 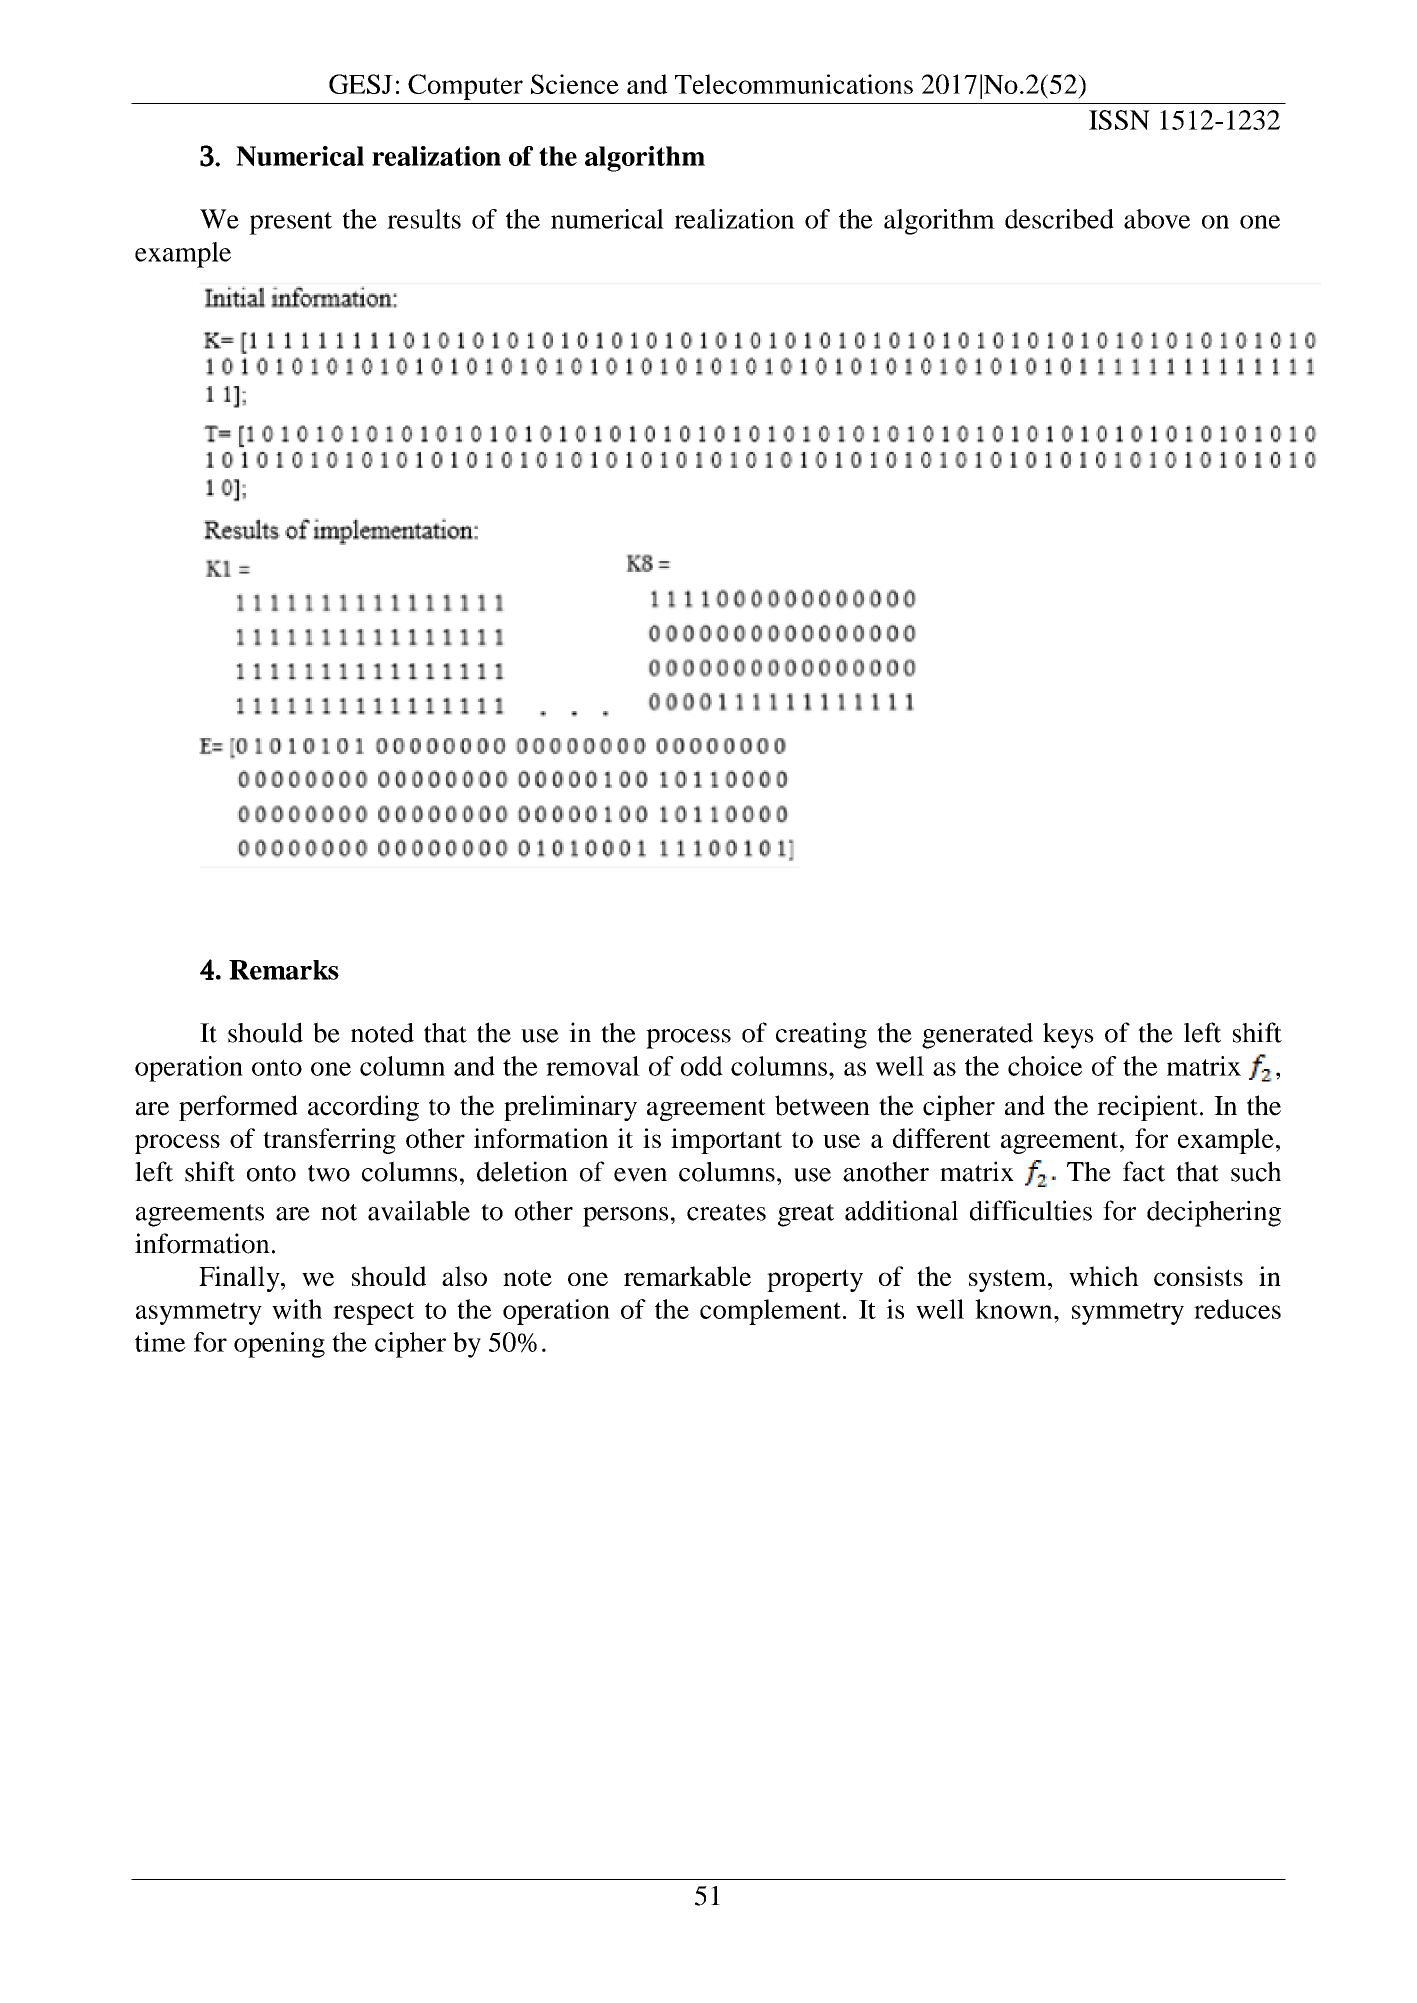 What do you see at coordinates (794, 84) in the page?
I see `Telecommunications` at bounding box center [794, 84].
